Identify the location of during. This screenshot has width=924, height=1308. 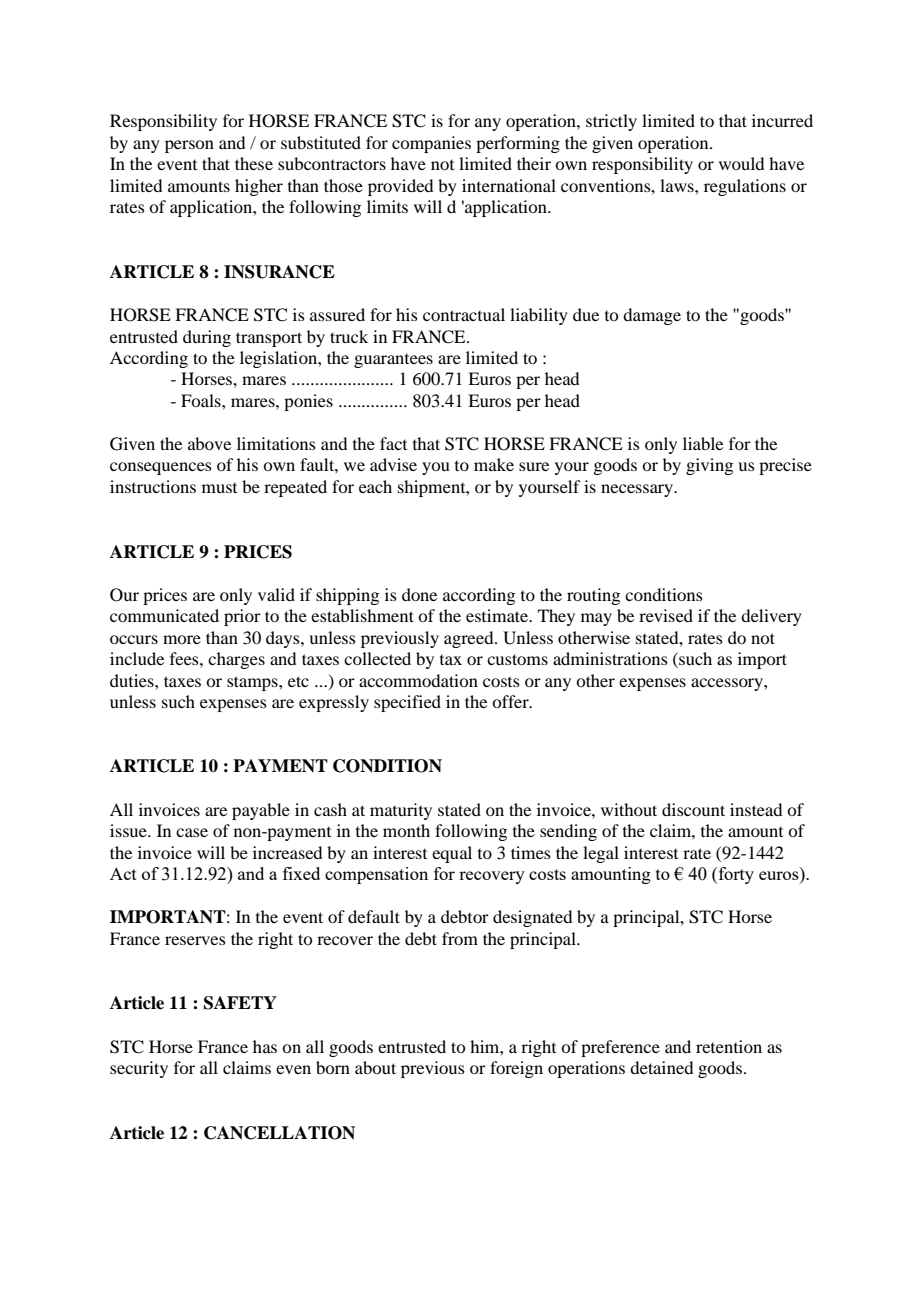
(207, 338).
